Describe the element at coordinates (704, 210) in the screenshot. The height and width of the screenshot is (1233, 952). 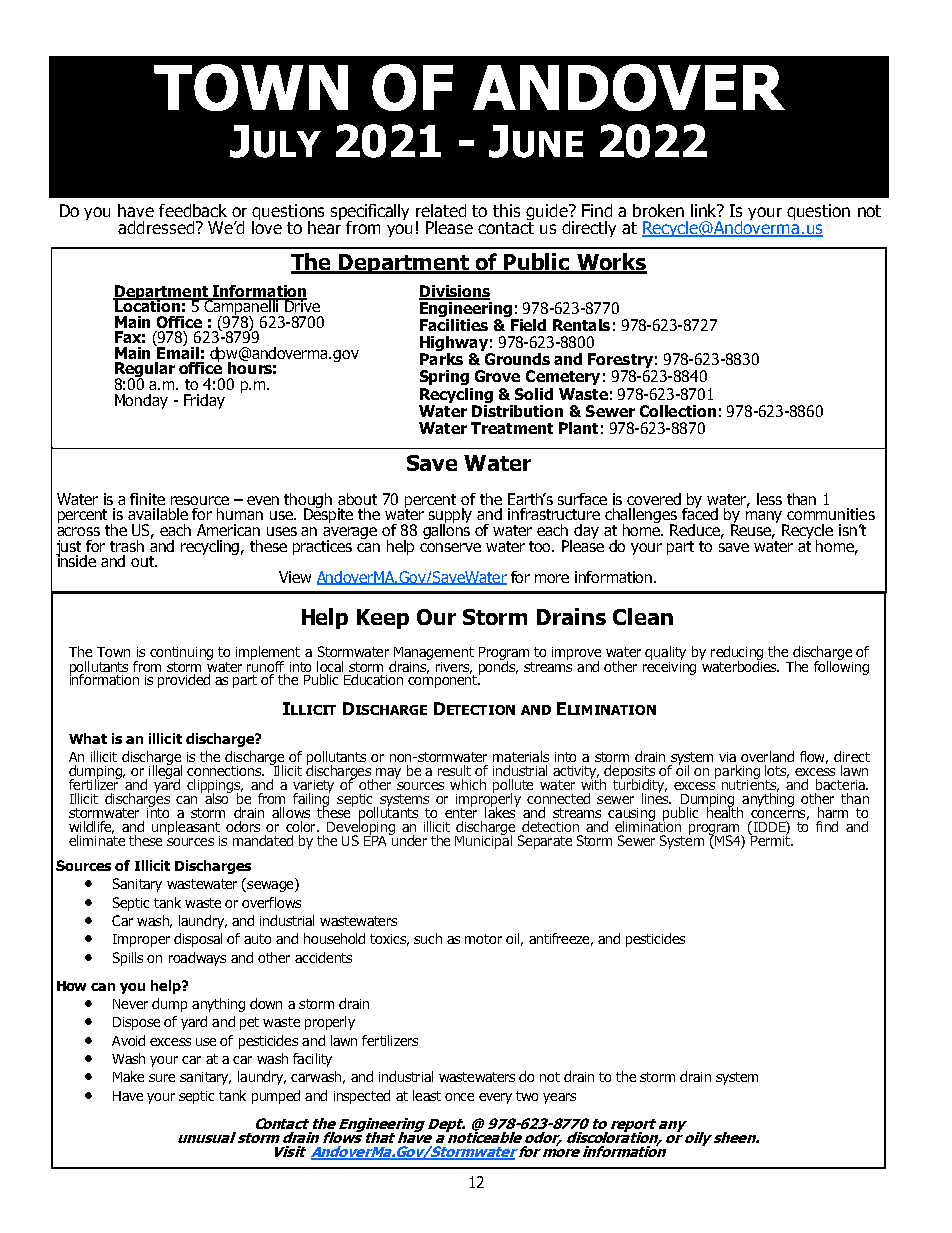
I see `link` at that location.
